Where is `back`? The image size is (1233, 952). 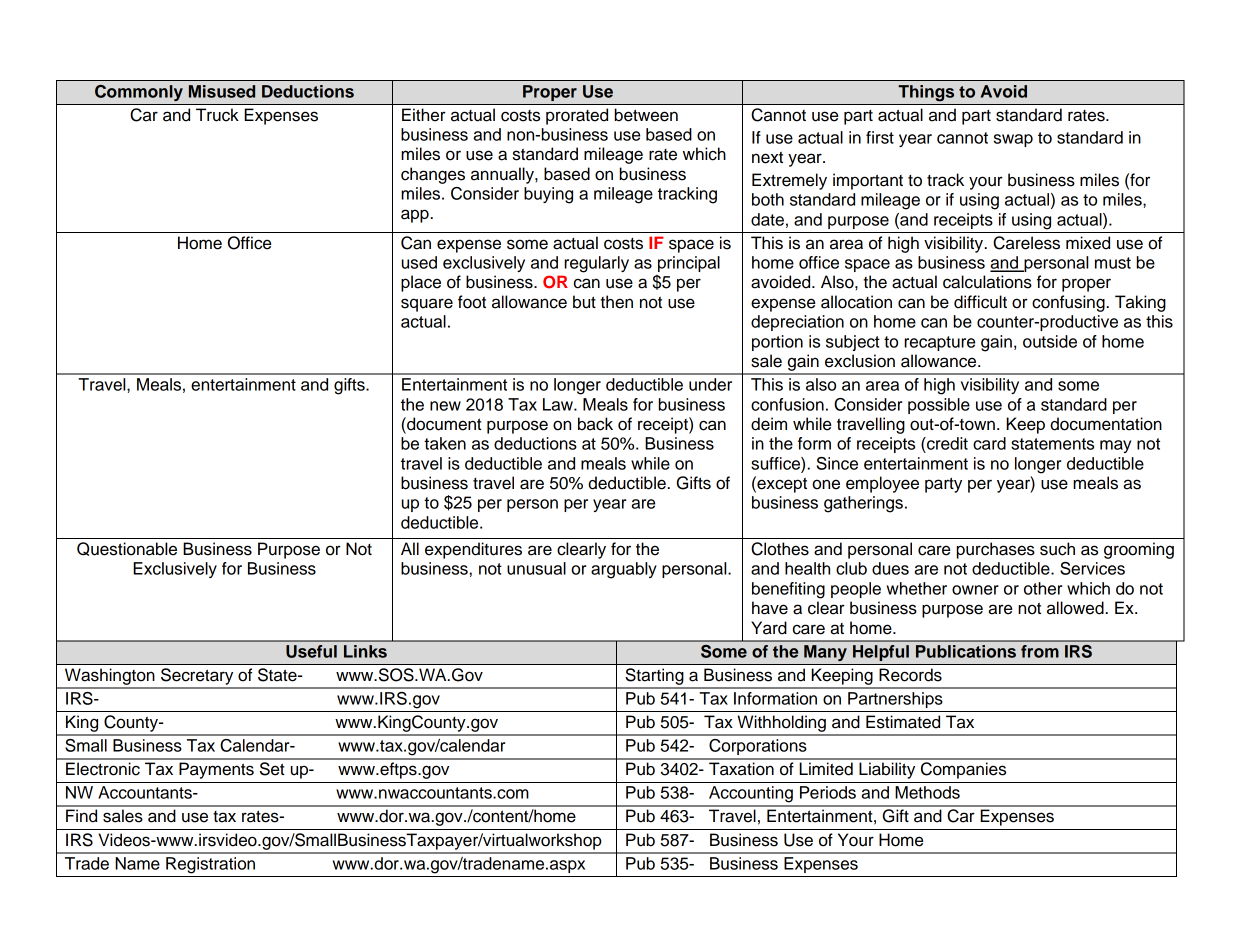 back is located at coordinates (595, 424).
